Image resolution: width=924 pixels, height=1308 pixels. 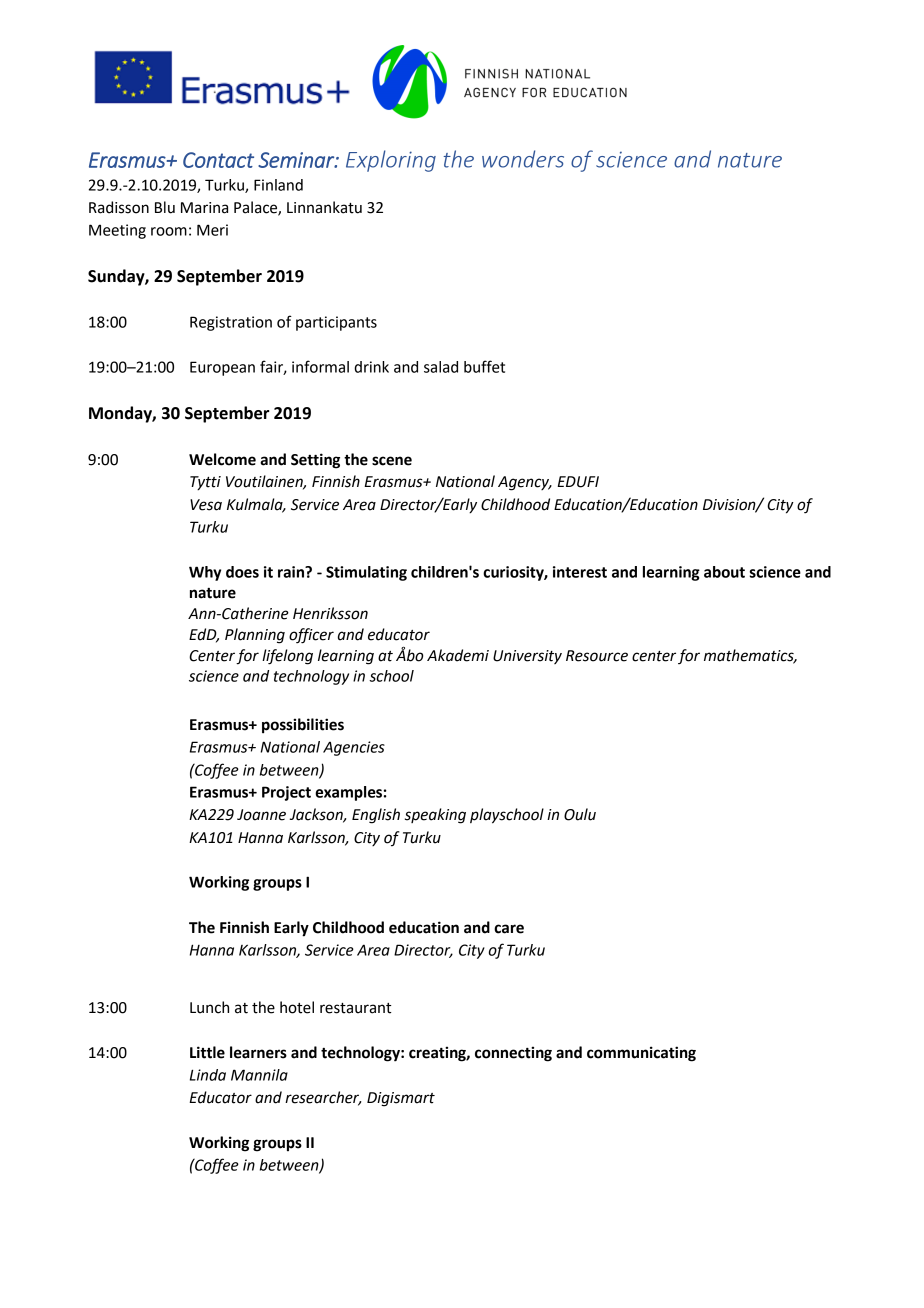 What do you see at coordinates (392, 461) in the page?
I see `scene` at bounding box center [392, 461].
